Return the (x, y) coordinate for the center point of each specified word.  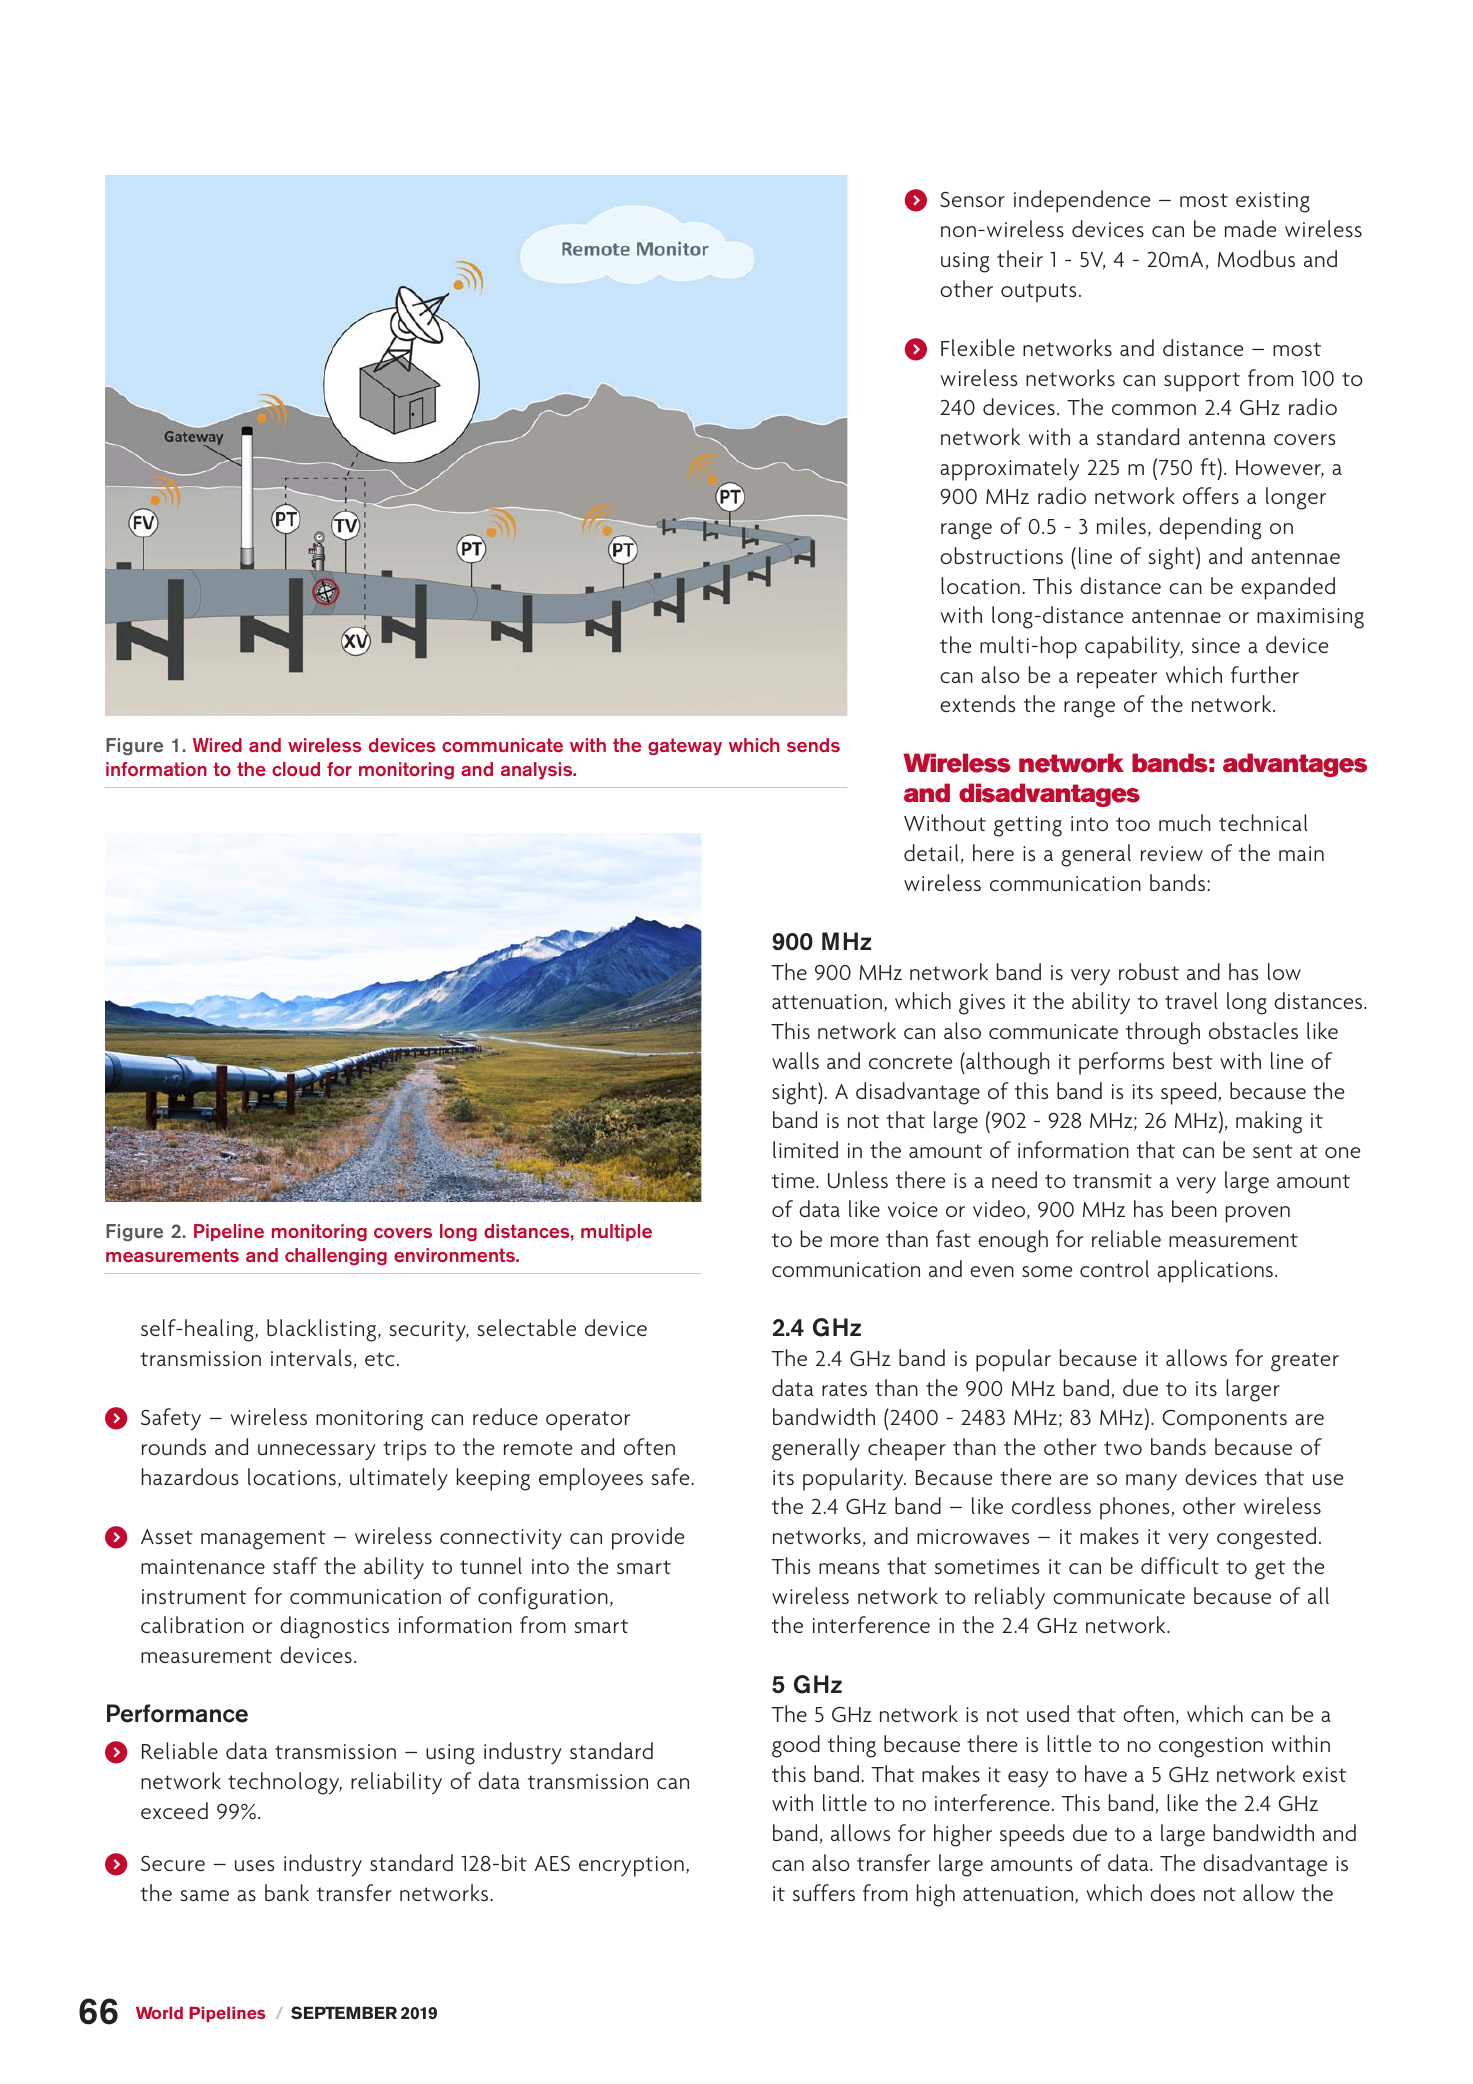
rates (844, 1389)
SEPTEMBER (344, 2013)
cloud (296, 769)
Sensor (972, 199)
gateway (685, 747)
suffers (824, 1892)
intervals (311, 1357)
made (1250, 228)
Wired (217, 745)
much (1185, 822)
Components (1224, 1420)
